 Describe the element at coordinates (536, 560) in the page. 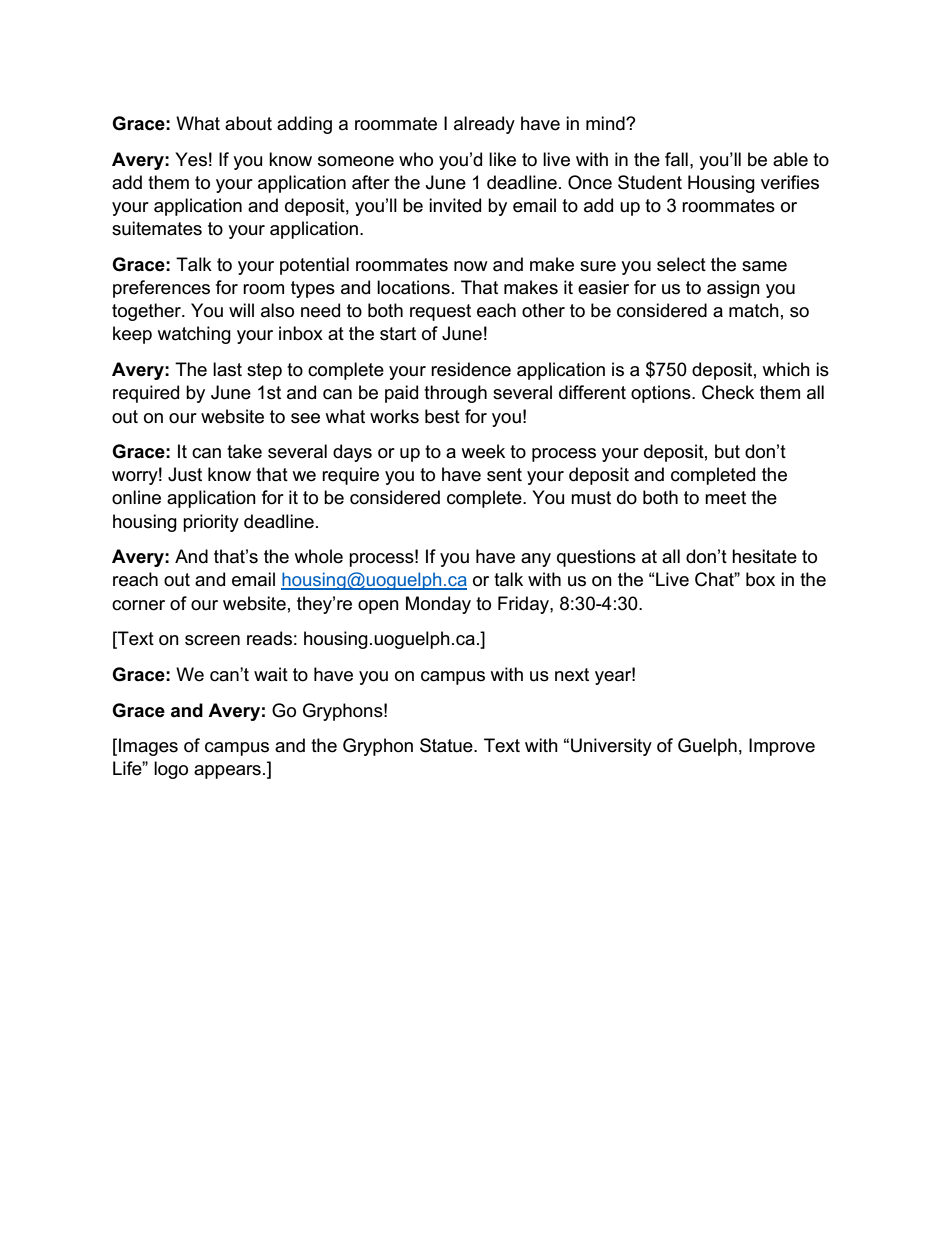

I see `any` at that location.
